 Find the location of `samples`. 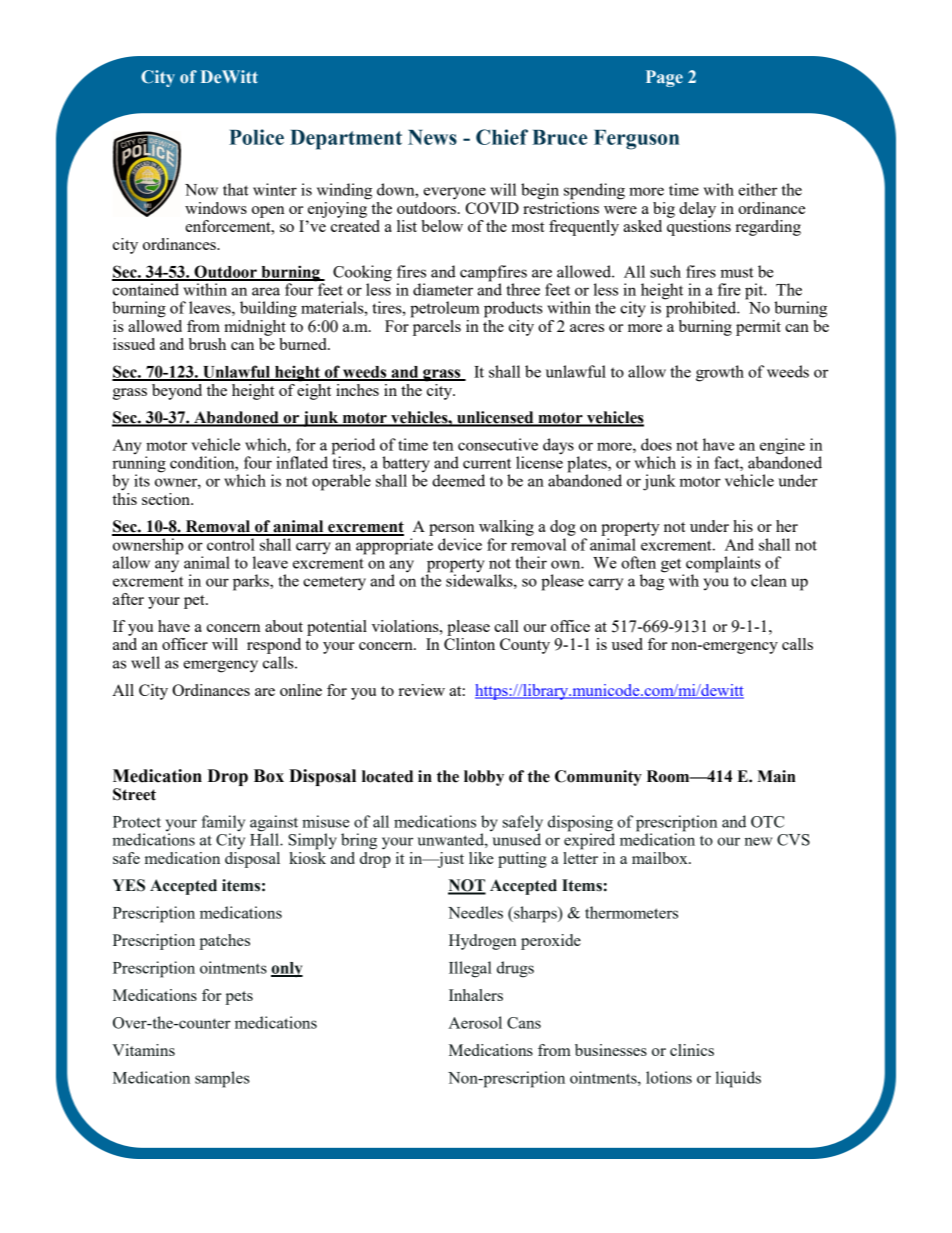

samples is located at coordinates (222, 1079).
